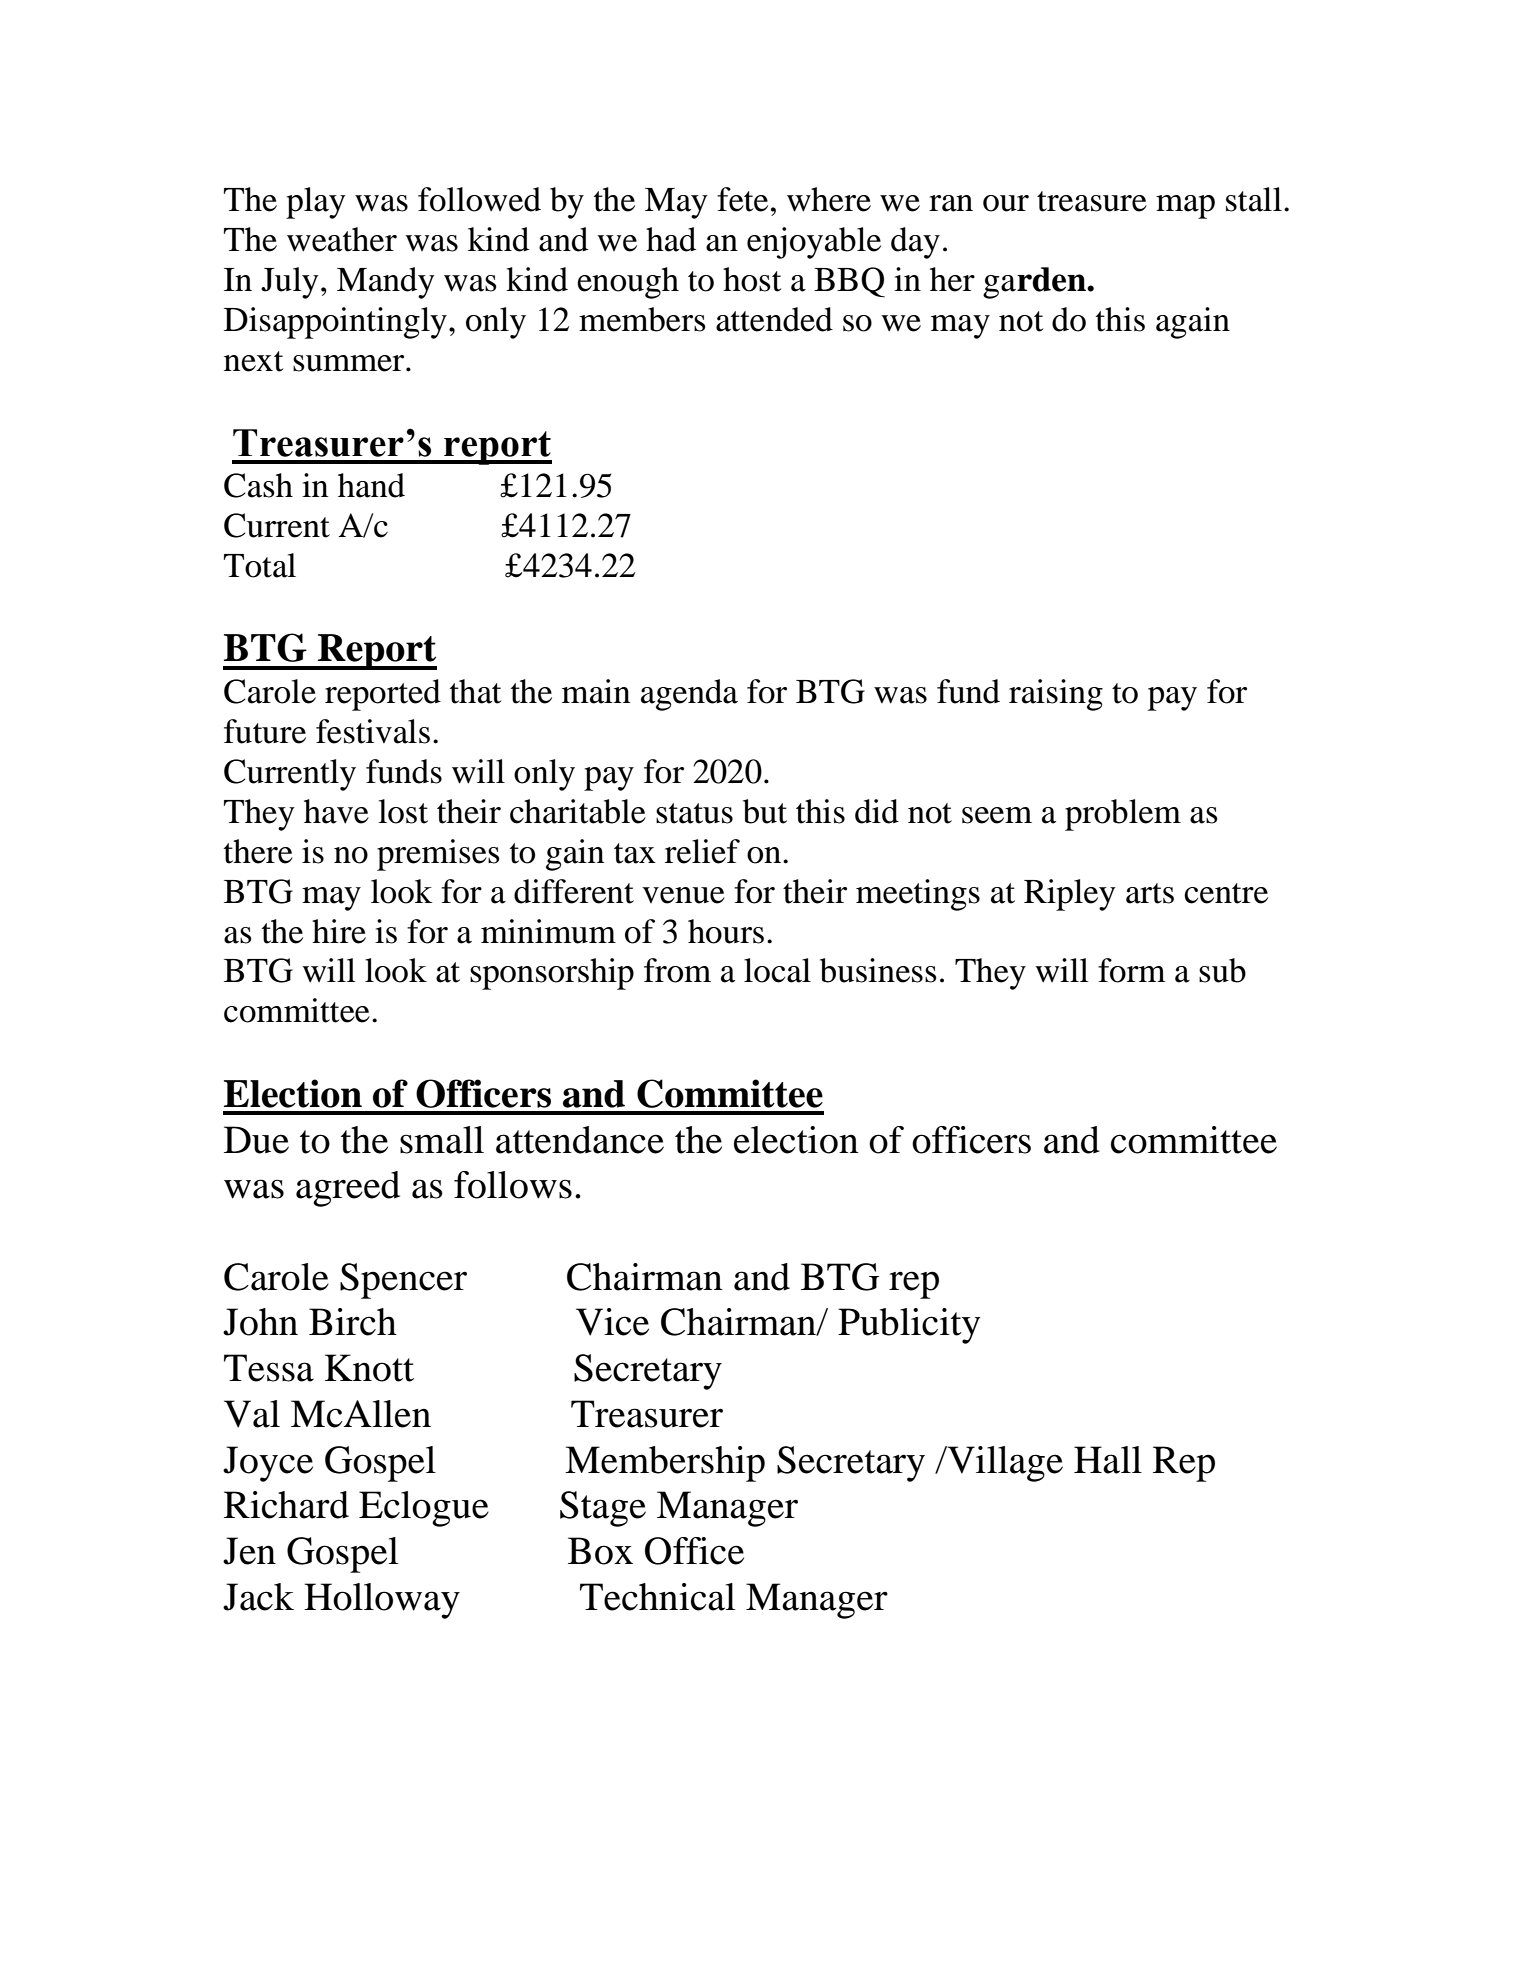 Image resolution: width=1520 pixels, height=1967 pixels. I want to click on small, so click(442, 1140).
